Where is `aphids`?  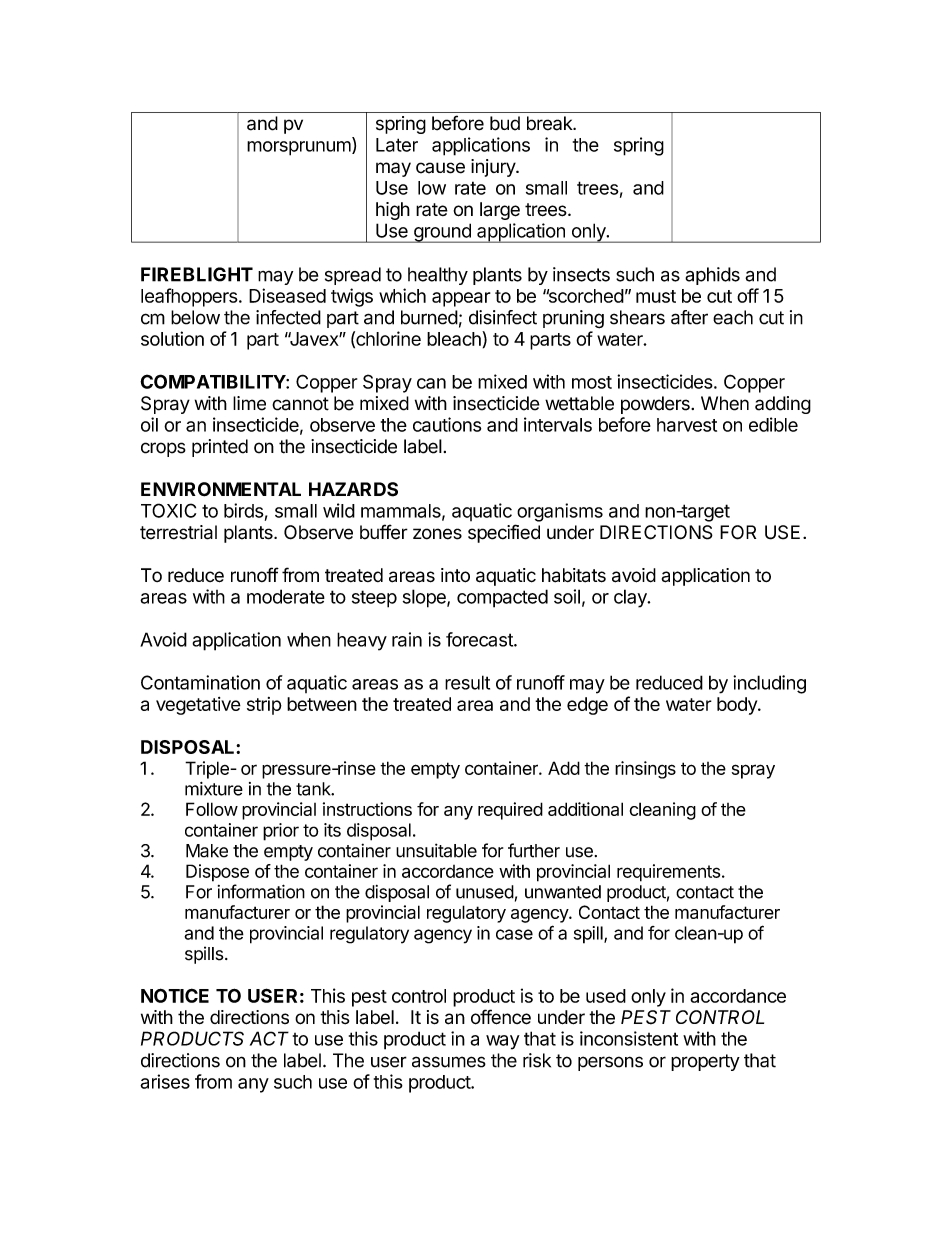
aphids is located at coordinates (712, 276).
